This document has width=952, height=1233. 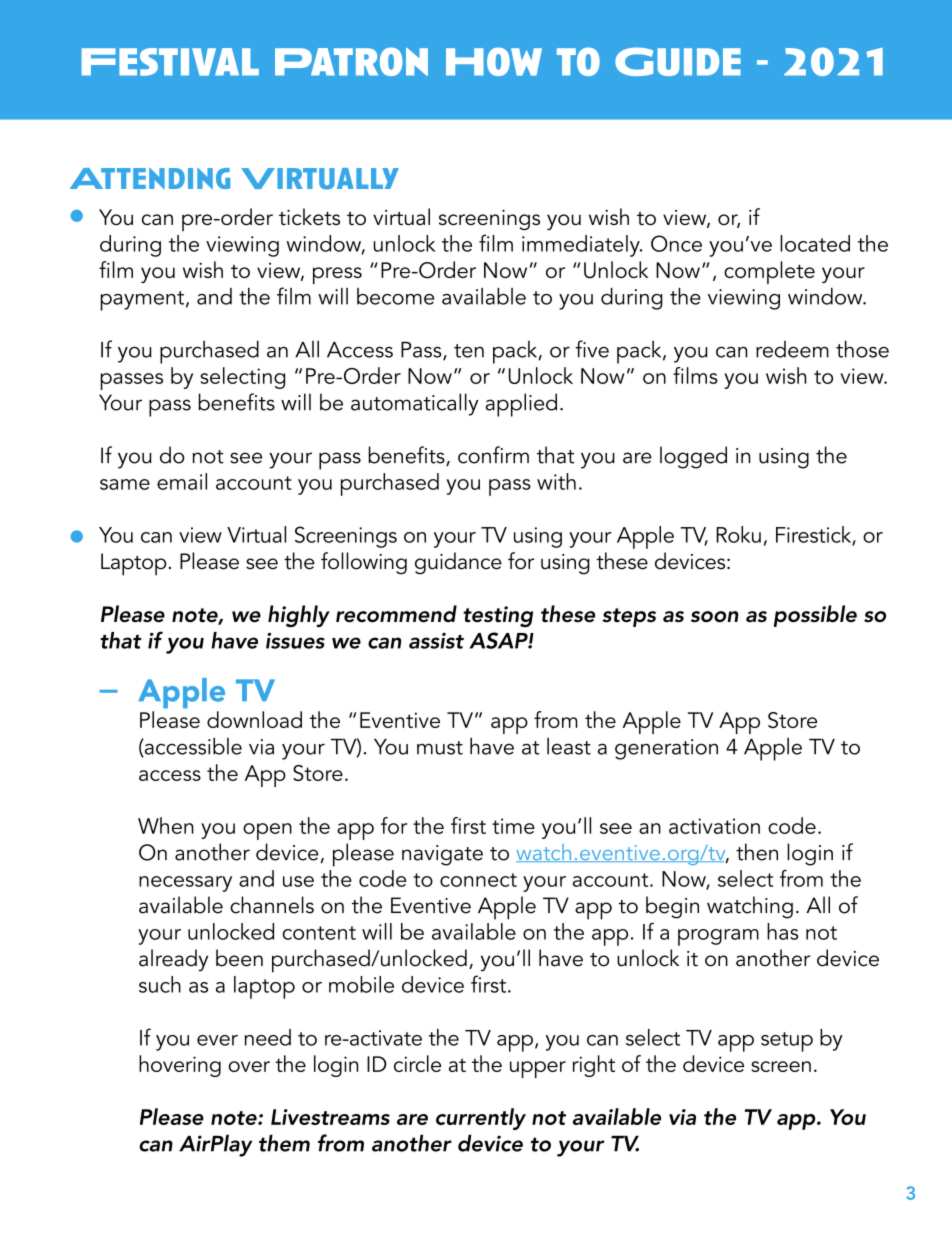 I want to click on redeem, so click(x=792, y=349).
